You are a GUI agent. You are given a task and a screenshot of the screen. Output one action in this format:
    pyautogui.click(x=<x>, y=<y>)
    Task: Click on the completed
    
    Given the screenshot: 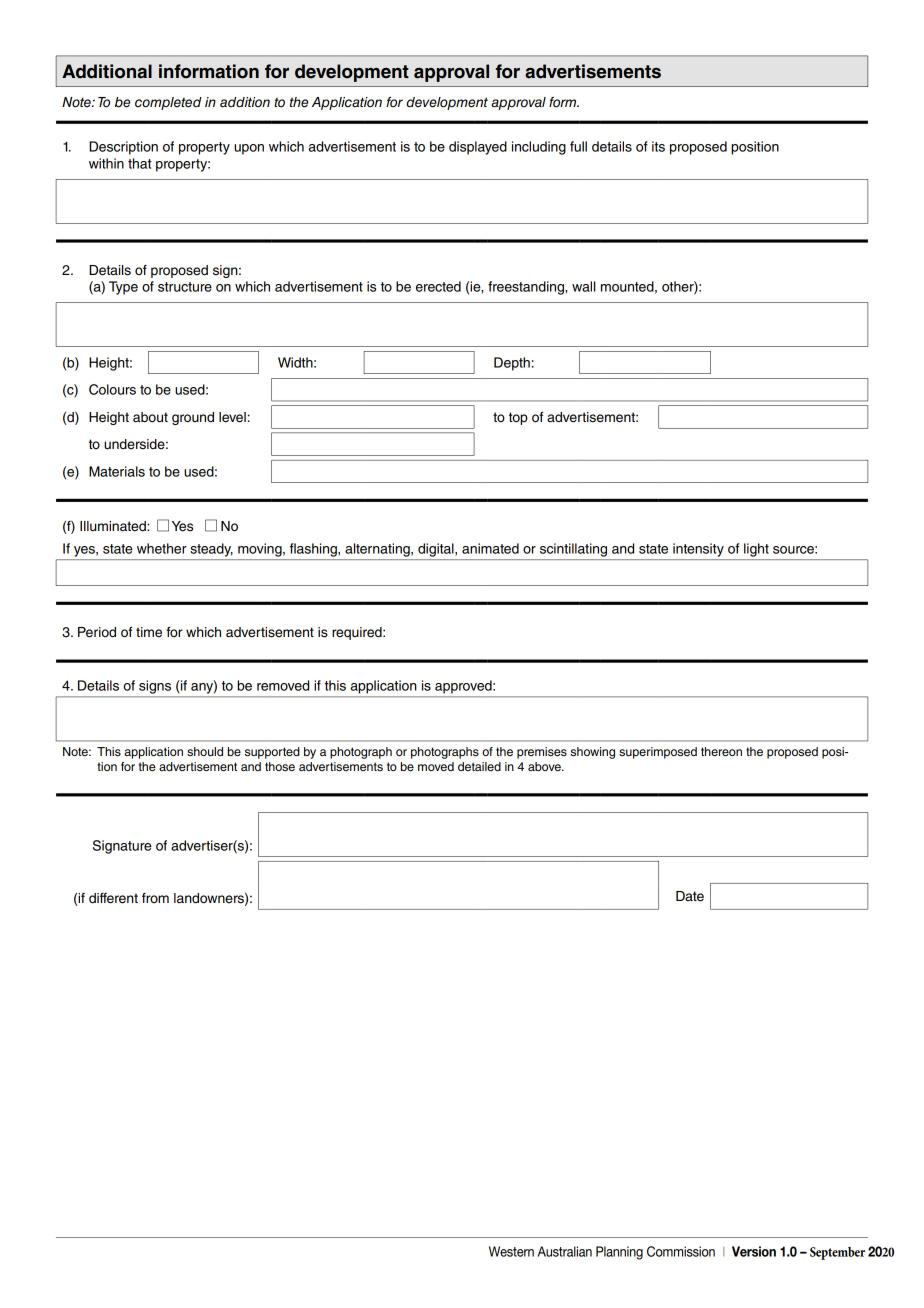 What is the action you would take?
    pyautogui.click(x=168, y=103)
